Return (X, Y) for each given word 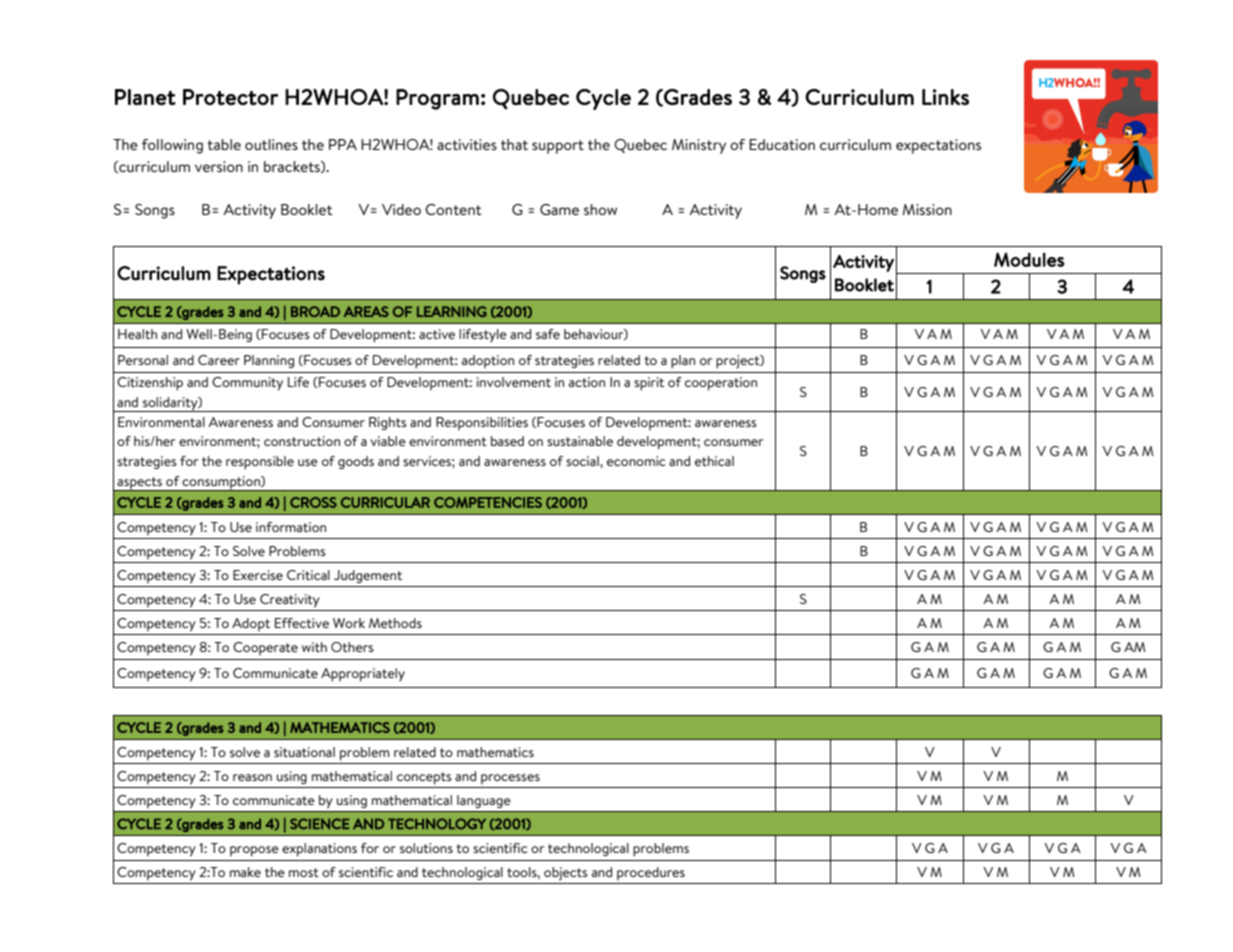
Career (219, 360)
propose (254, 851)
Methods (395, 623)
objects (566, 874)
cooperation (721, 384)
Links (945, 97)
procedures (651, 874)
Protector (230, 97)
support (558, 147)
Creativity (290, 601)
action (587, 382)
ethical (714, 461)
